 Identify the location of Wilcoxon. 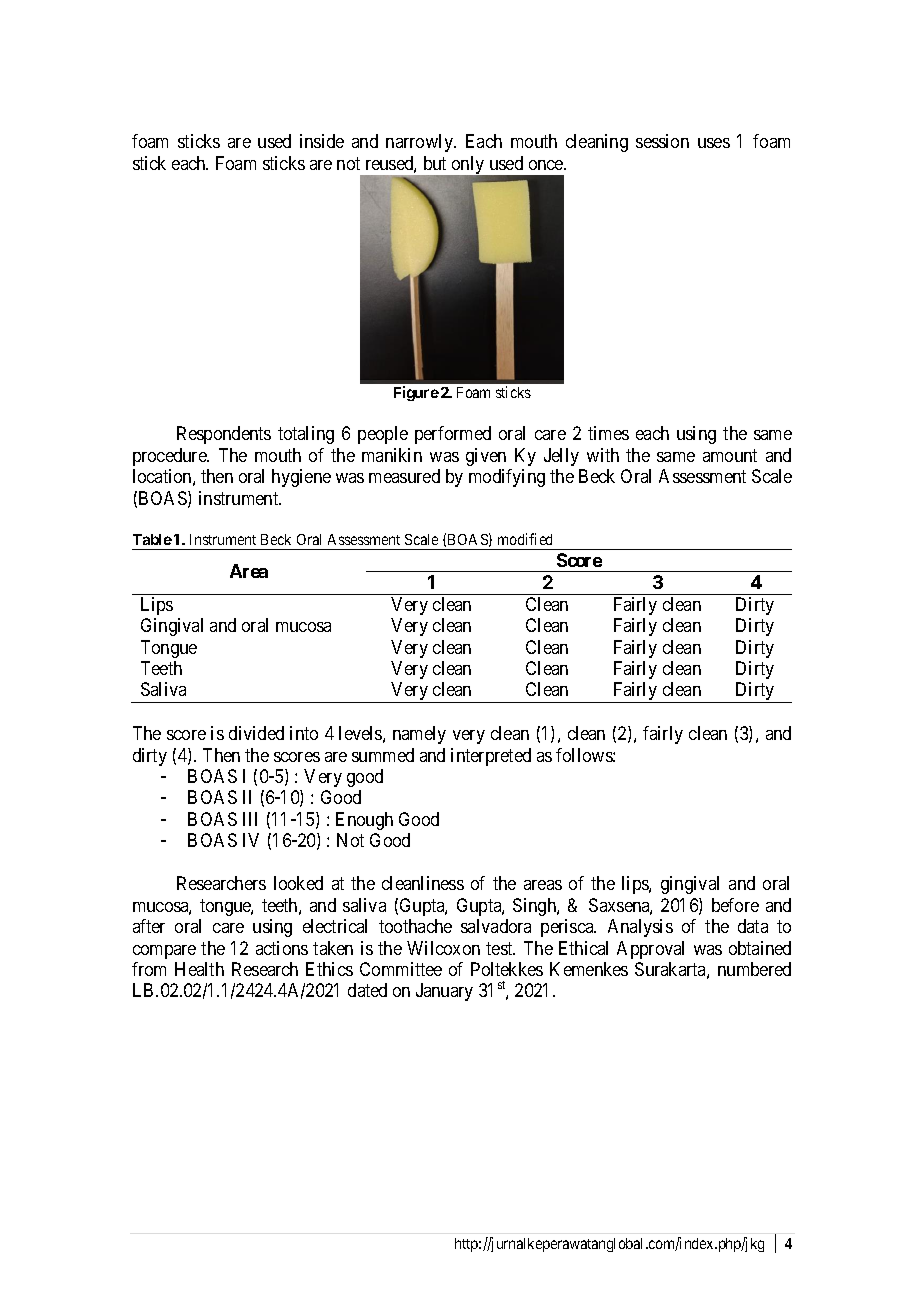
(443, 948).
